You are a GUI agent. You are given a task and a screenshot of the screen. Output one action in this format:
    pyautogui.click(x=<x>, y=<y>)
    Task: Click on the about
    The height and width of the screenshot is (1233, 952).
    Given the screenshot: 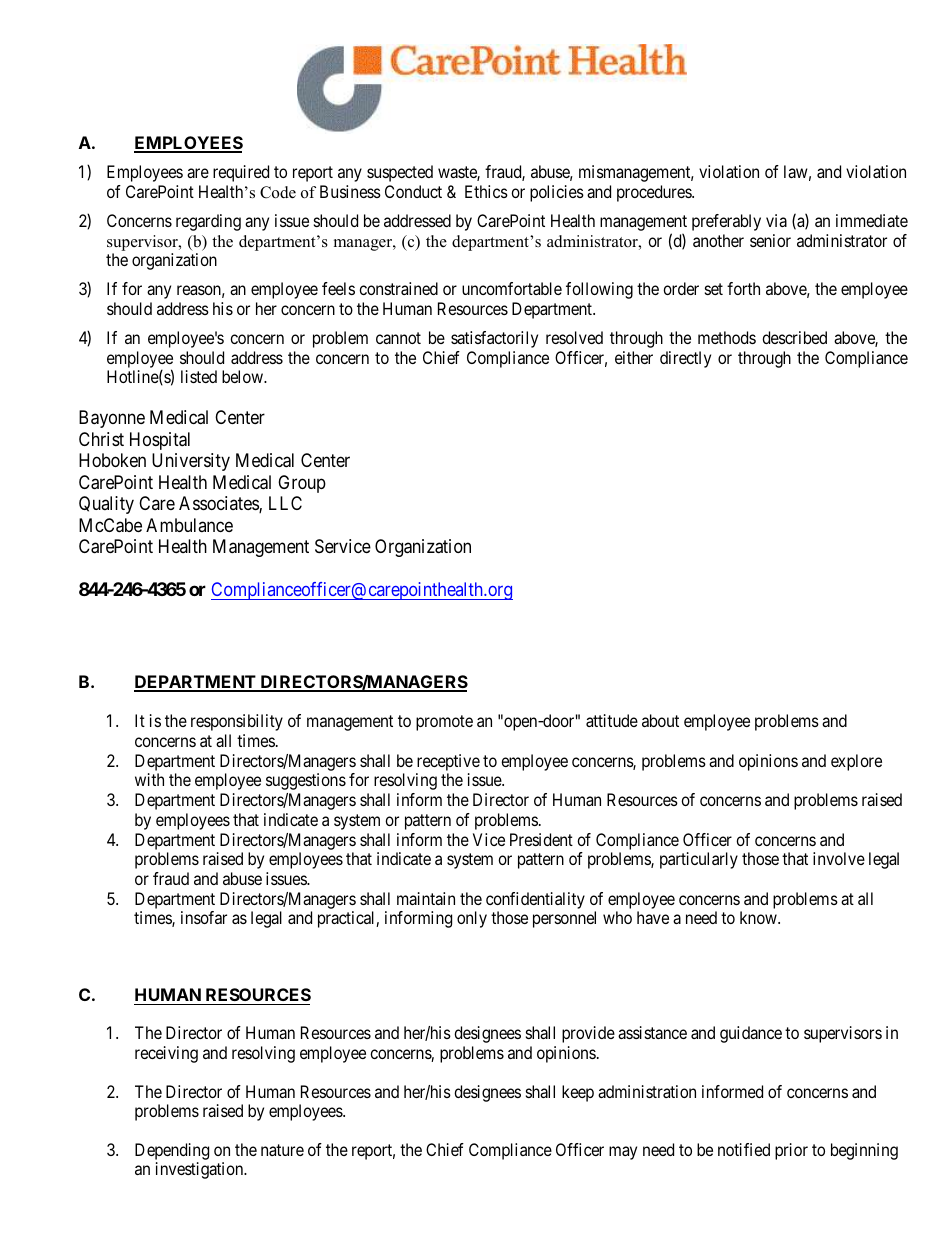 What is the action you would take?
    pyautogui.click(x=660, y=720)
